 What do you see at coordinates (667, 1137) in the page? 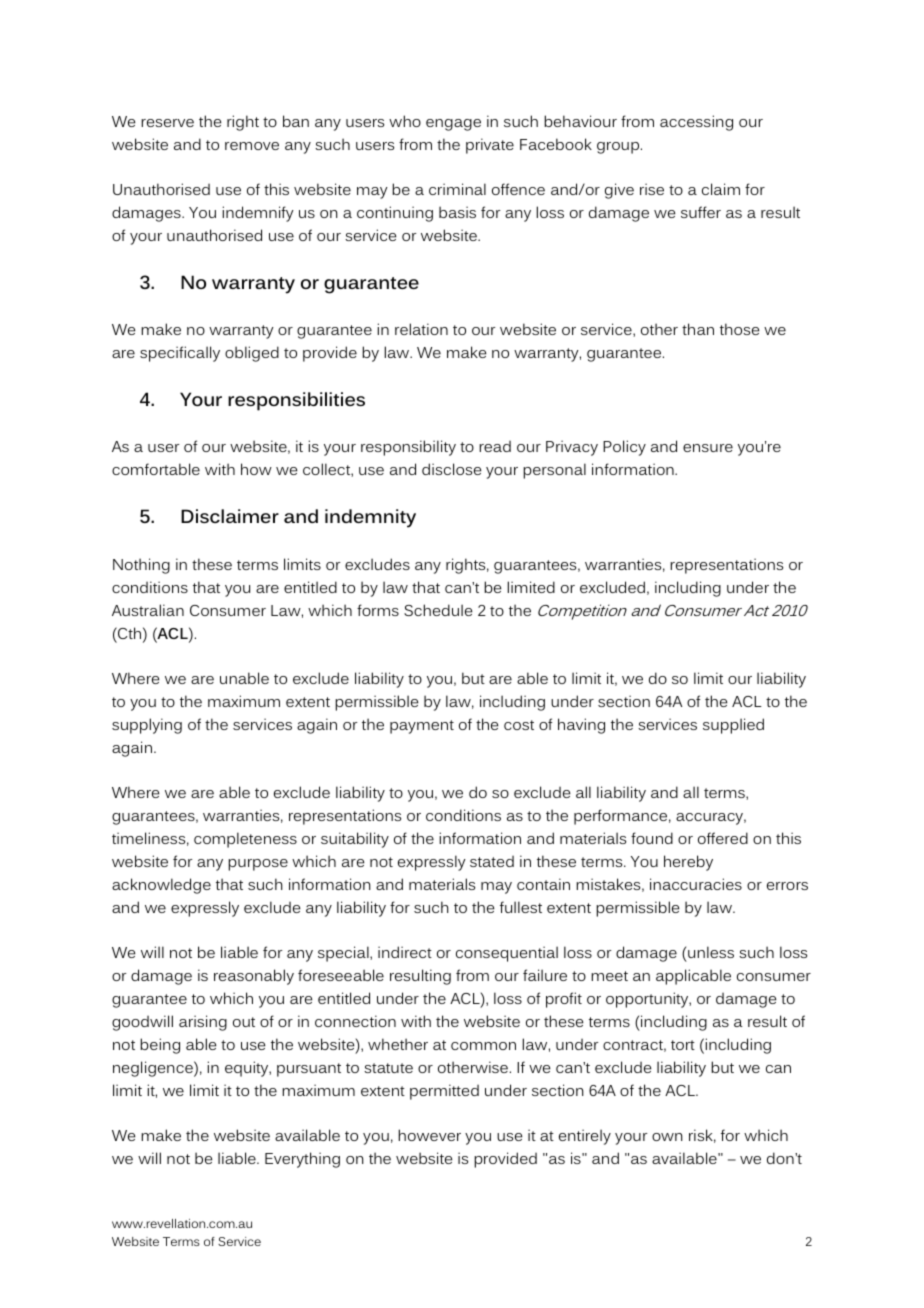
I see `own` at bounding box center [667, 1137].
